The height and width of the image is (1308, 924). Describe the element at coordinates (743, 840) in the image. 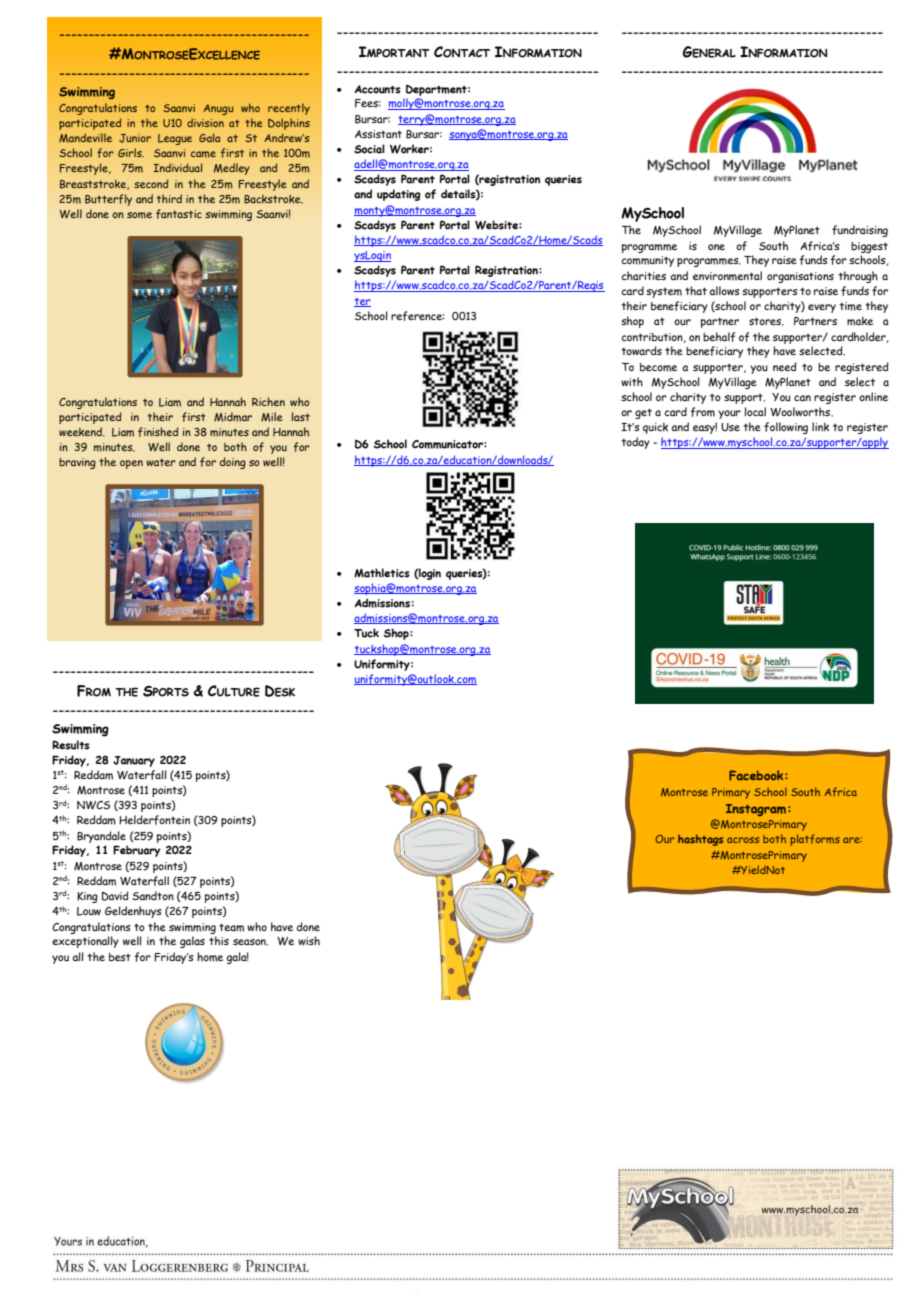

I see `across` at that location.
